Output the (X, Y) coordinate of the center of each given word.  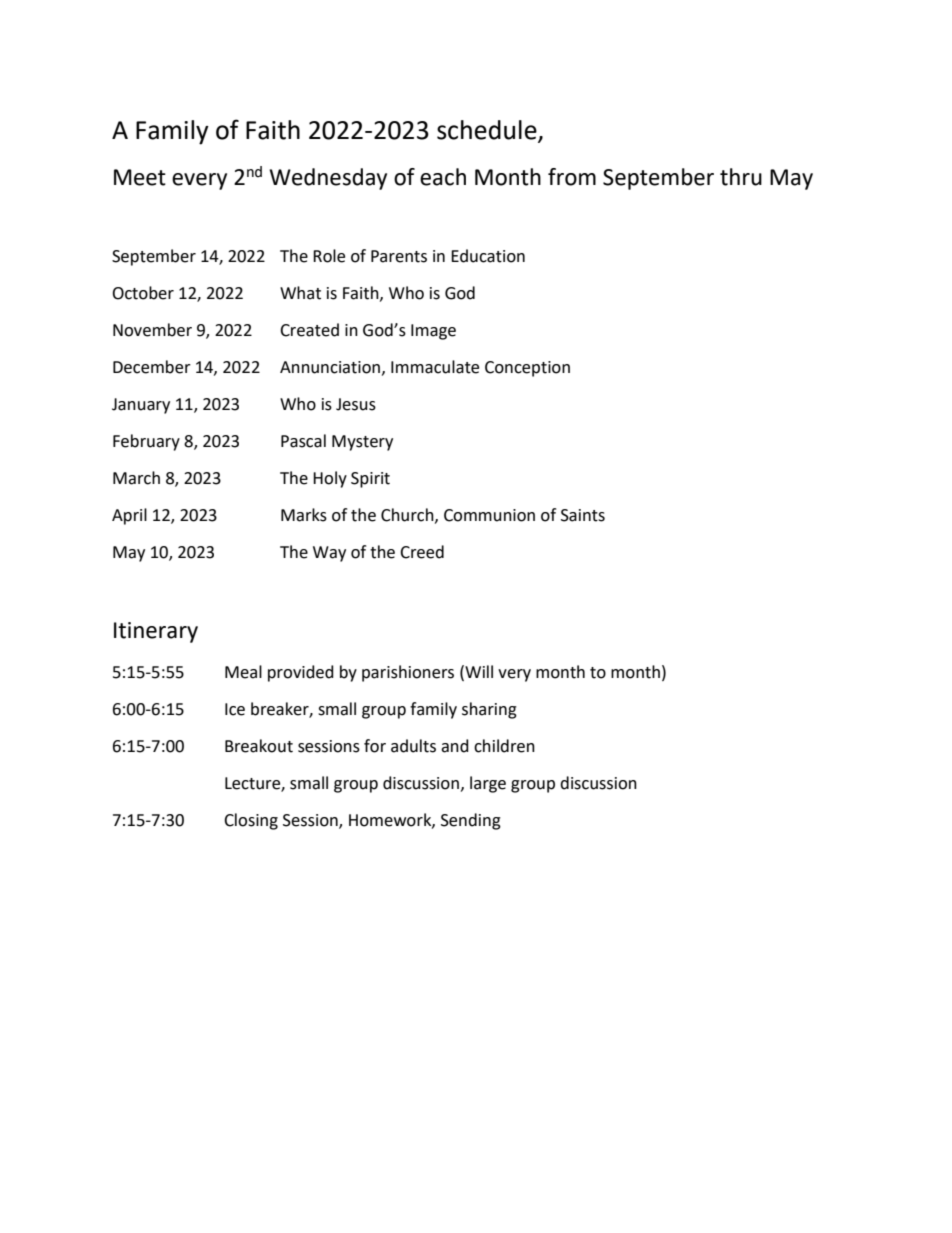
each (443, 177)
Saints (583, 515)
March (136, 478)
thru (741, 177)
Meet (140, 177)
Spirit (370, 480)
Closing (251, 821)
